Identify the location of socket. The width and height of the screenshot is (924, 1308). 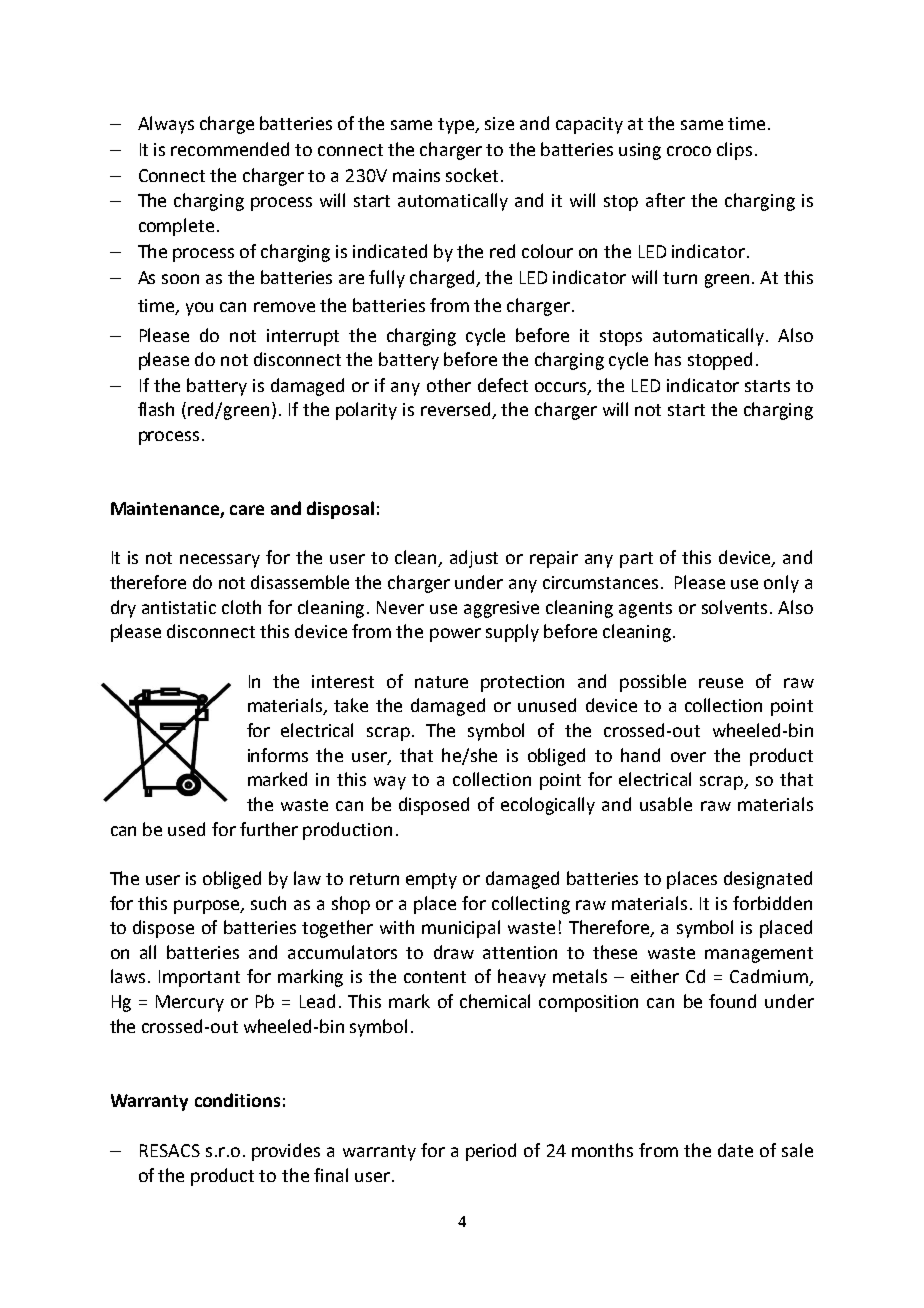
(472, 175).
